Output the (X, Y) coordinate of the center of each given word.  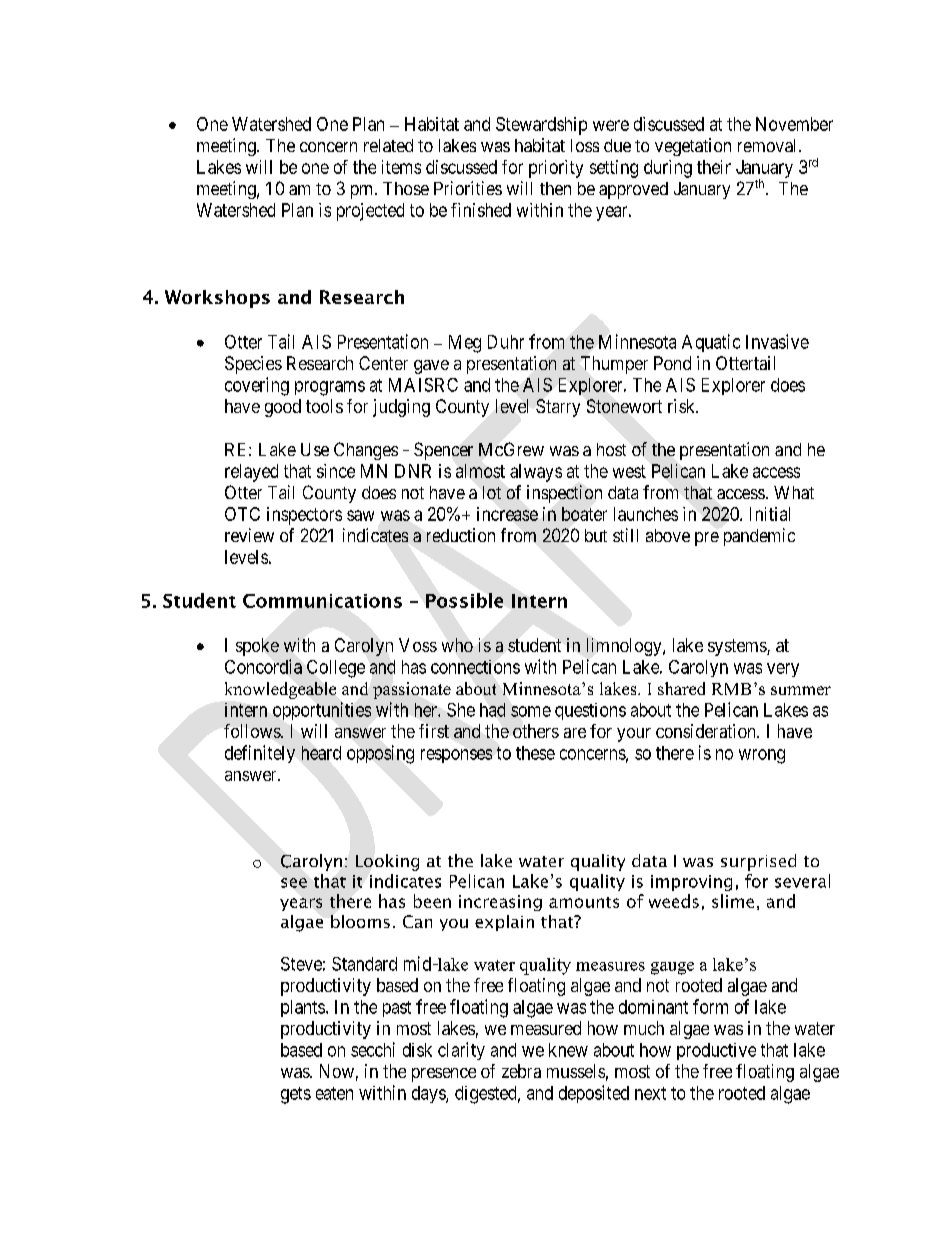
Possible (464, 600)
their (714, 167)
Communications (322, 601)
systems (738, 647)
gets (296, 1095)
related (388, 145)
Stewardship (541, 126)
